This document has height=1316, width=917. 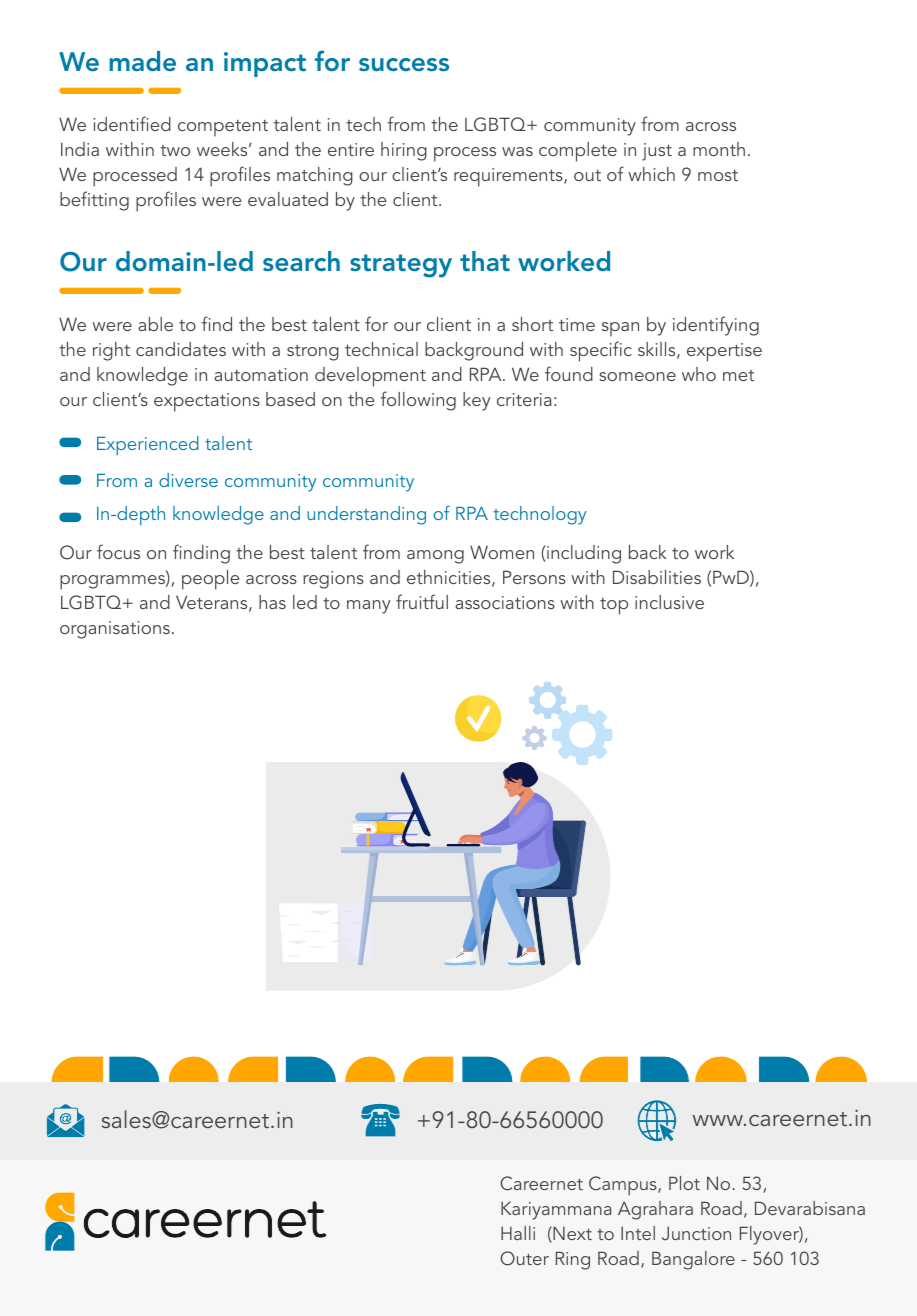 I want to click on Campus, so click(x=624, y=1186).
